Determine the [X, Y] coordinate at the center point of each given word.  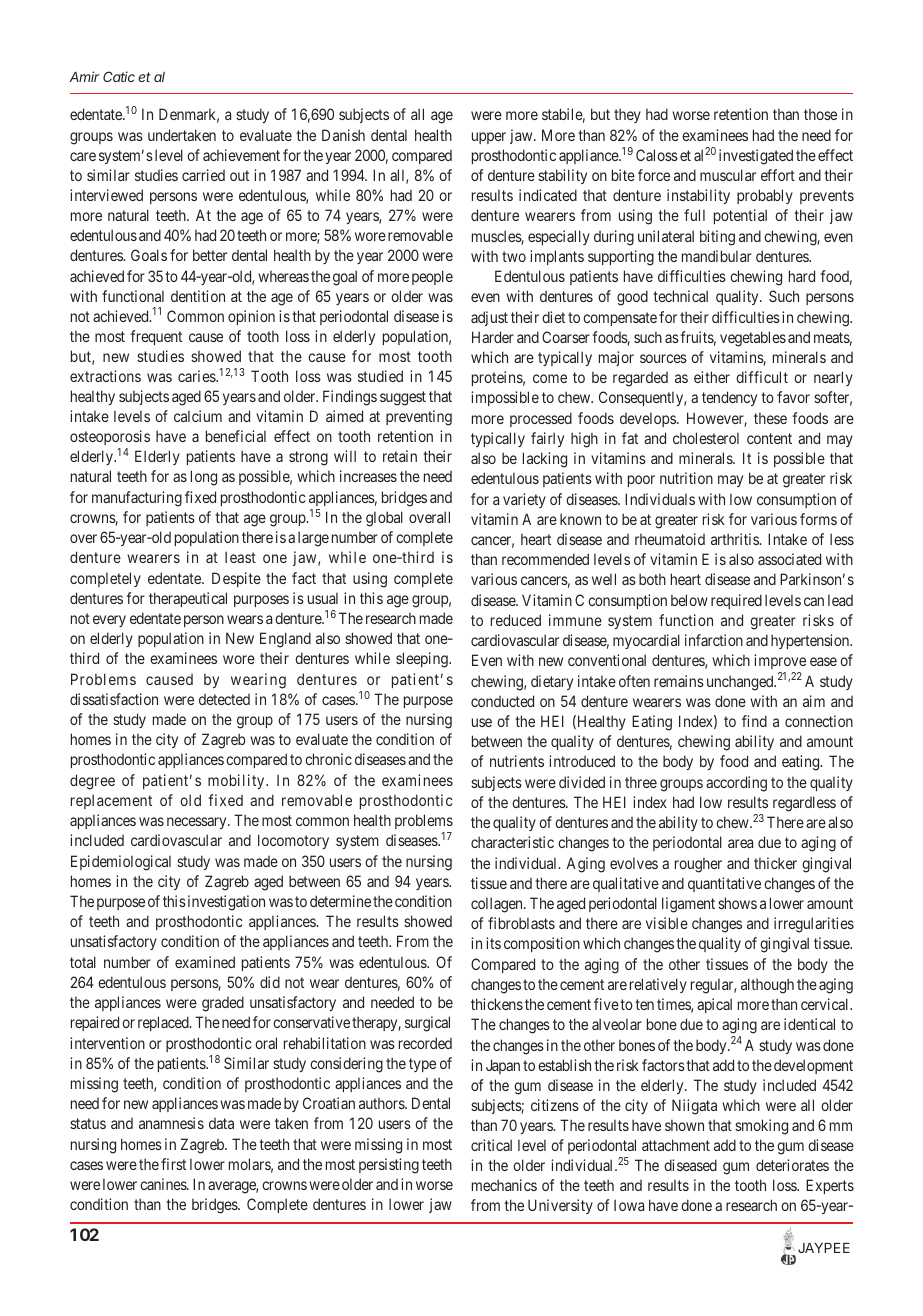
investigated [756, 157]
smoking [761, 1127]
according [736, 784]
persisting [389, 1166]
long [204, 478]
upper [489, 138]
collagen [498, 905]
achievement [241, 155]
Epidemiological [121, 863]
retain [400, 456]
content [769, 438]
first [173, 1164]
